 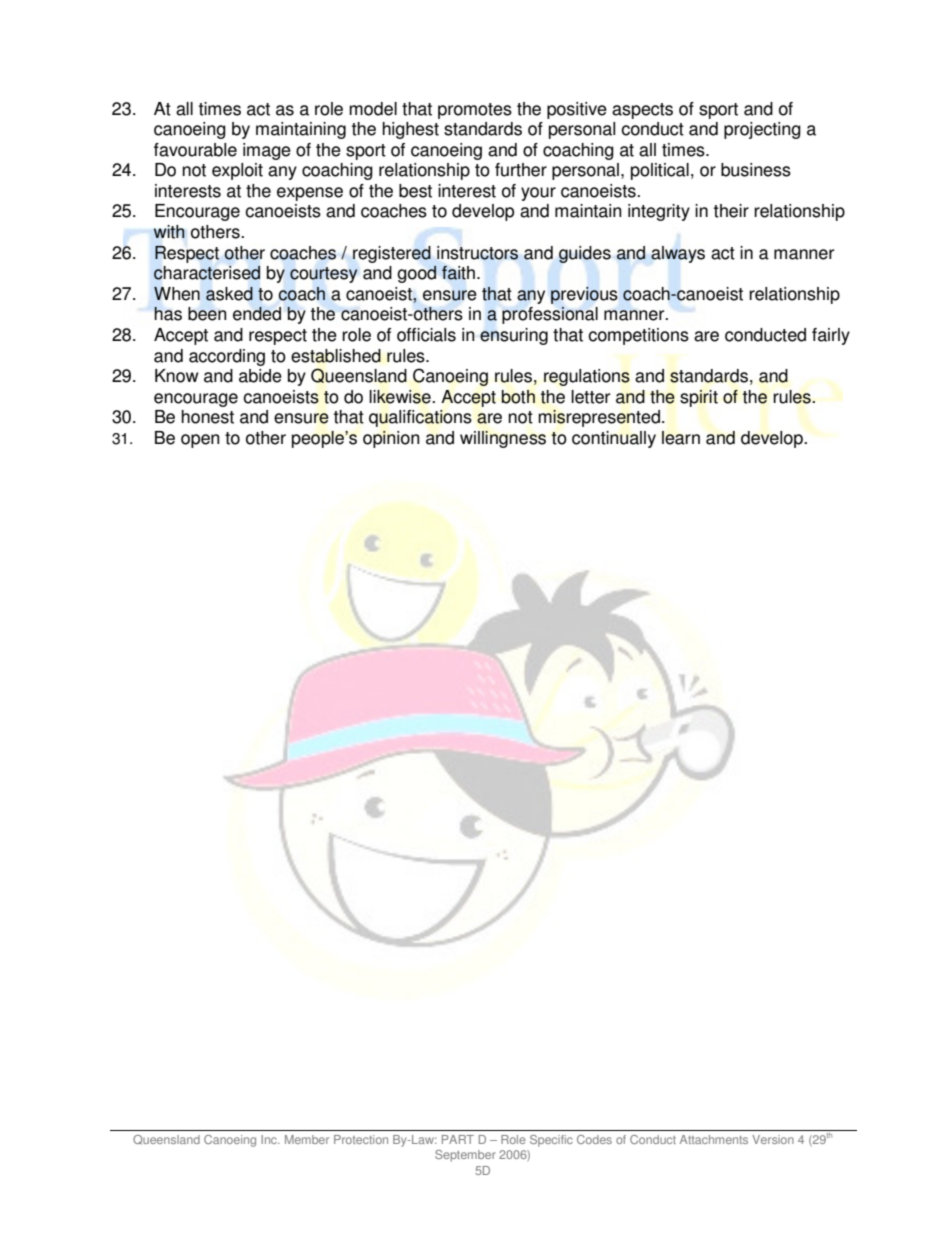 What do you see at coordinates (270, 1139) in the page?
I see `Inc` at bounding box center [270, 1139].
